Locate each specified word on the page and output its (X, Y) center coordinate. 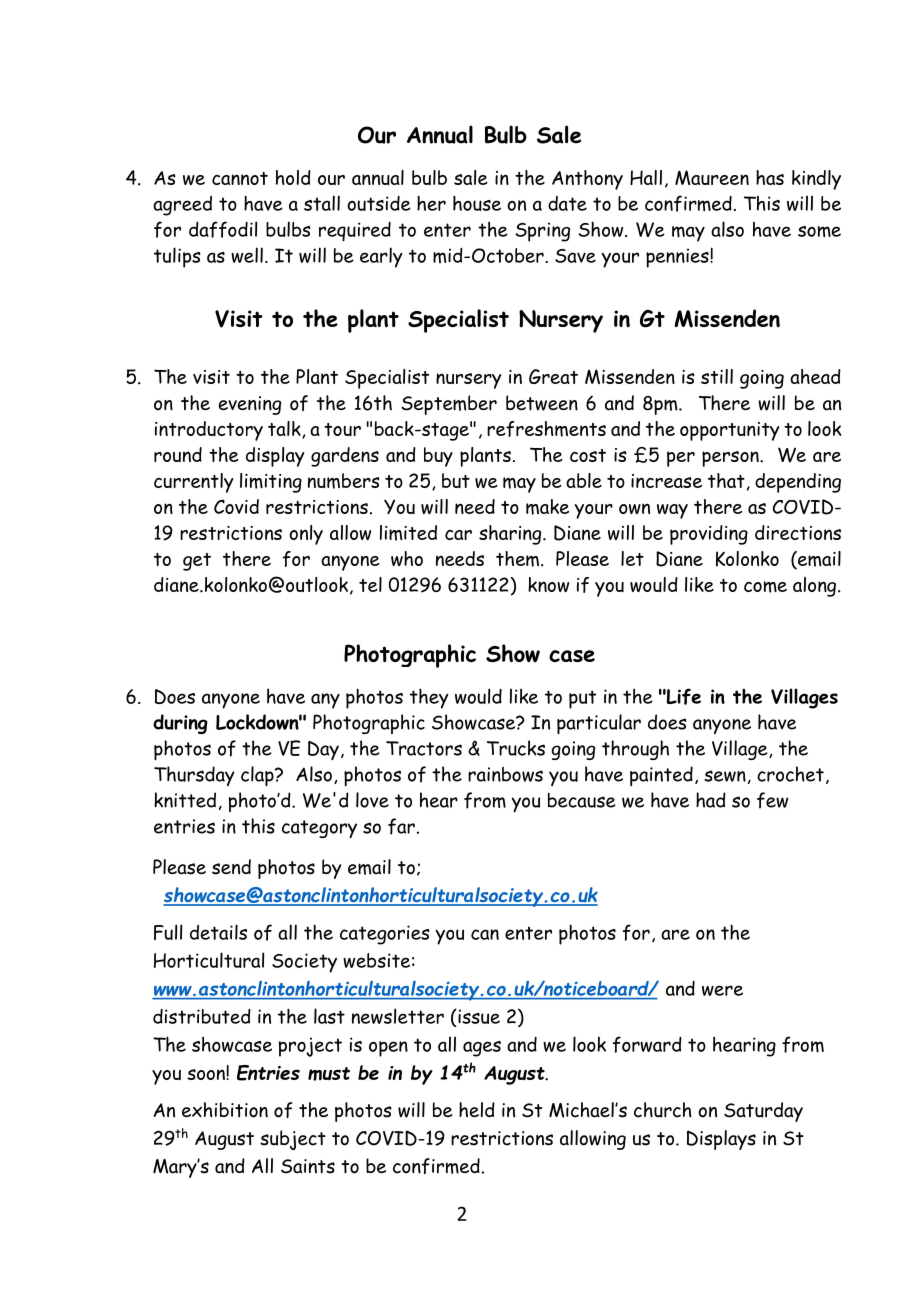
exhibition (225, 1110)
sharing (511, 535)
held (477, 1109)
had (711, 800)
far (401, 826)
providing (709, 535)
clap (258, 776)
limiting (271, 483)
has (770, 177)
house (477, 203)
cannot (240, 178)
